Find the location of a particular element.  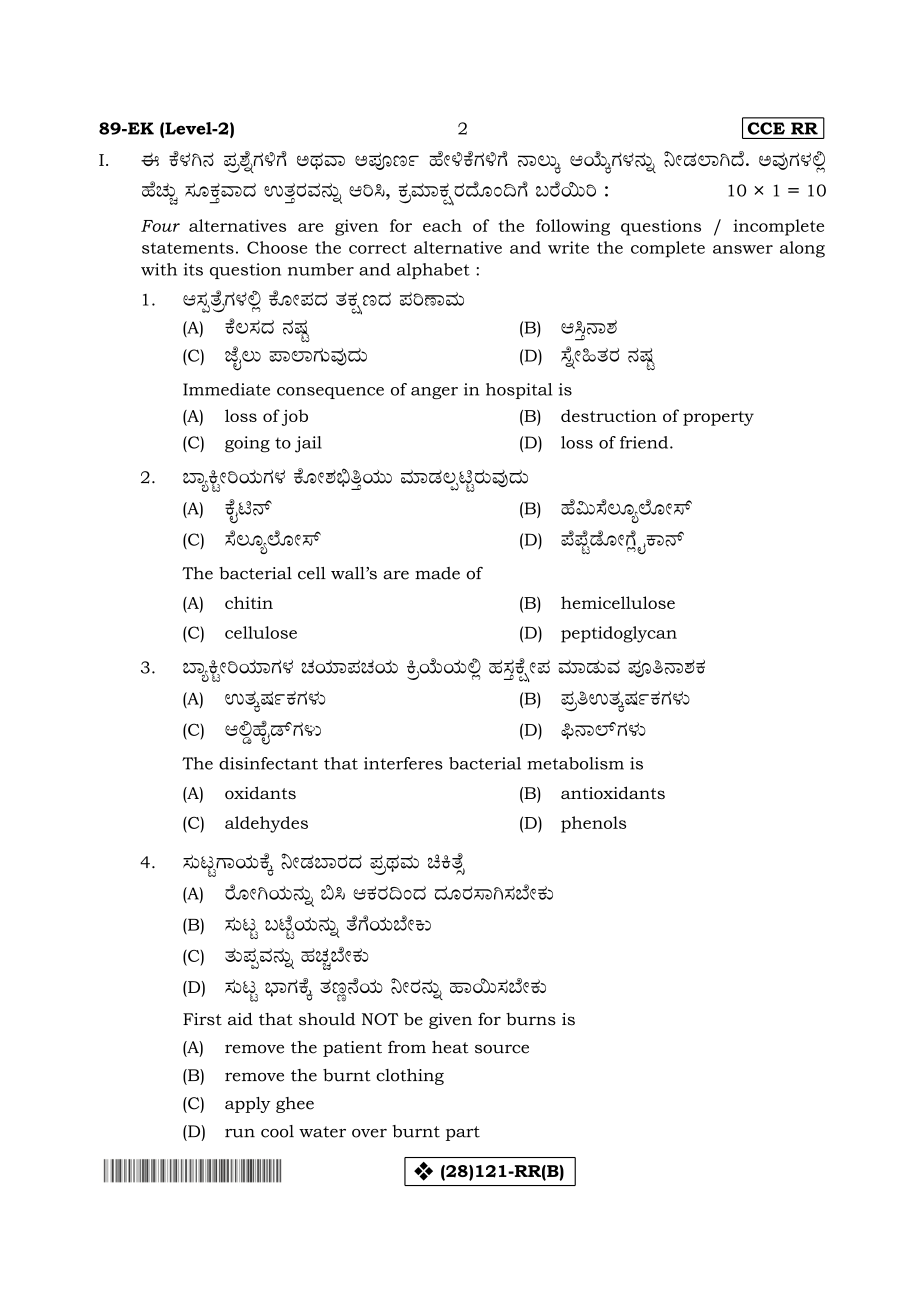

peptidoglycan is located at coordinates (619, 634).
